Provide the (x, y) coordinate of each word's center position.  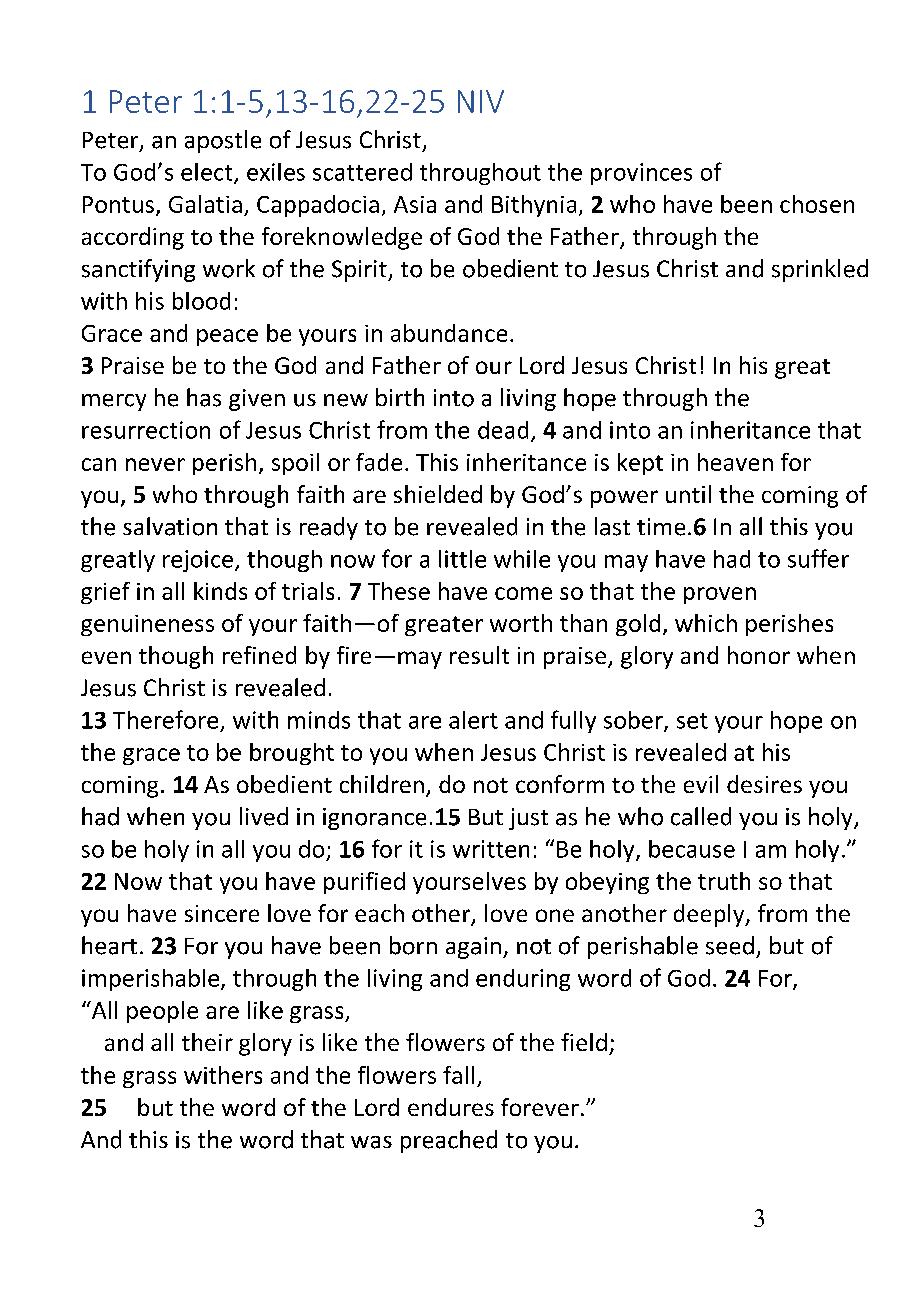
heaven (735, 462)
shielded (438, 494)
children (382, 784)
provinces (641, 174)
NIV (481, 101)
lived (264, 816)
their (207, 1042)
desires (764, 784)
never (155, 464)
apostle (223, 141)
